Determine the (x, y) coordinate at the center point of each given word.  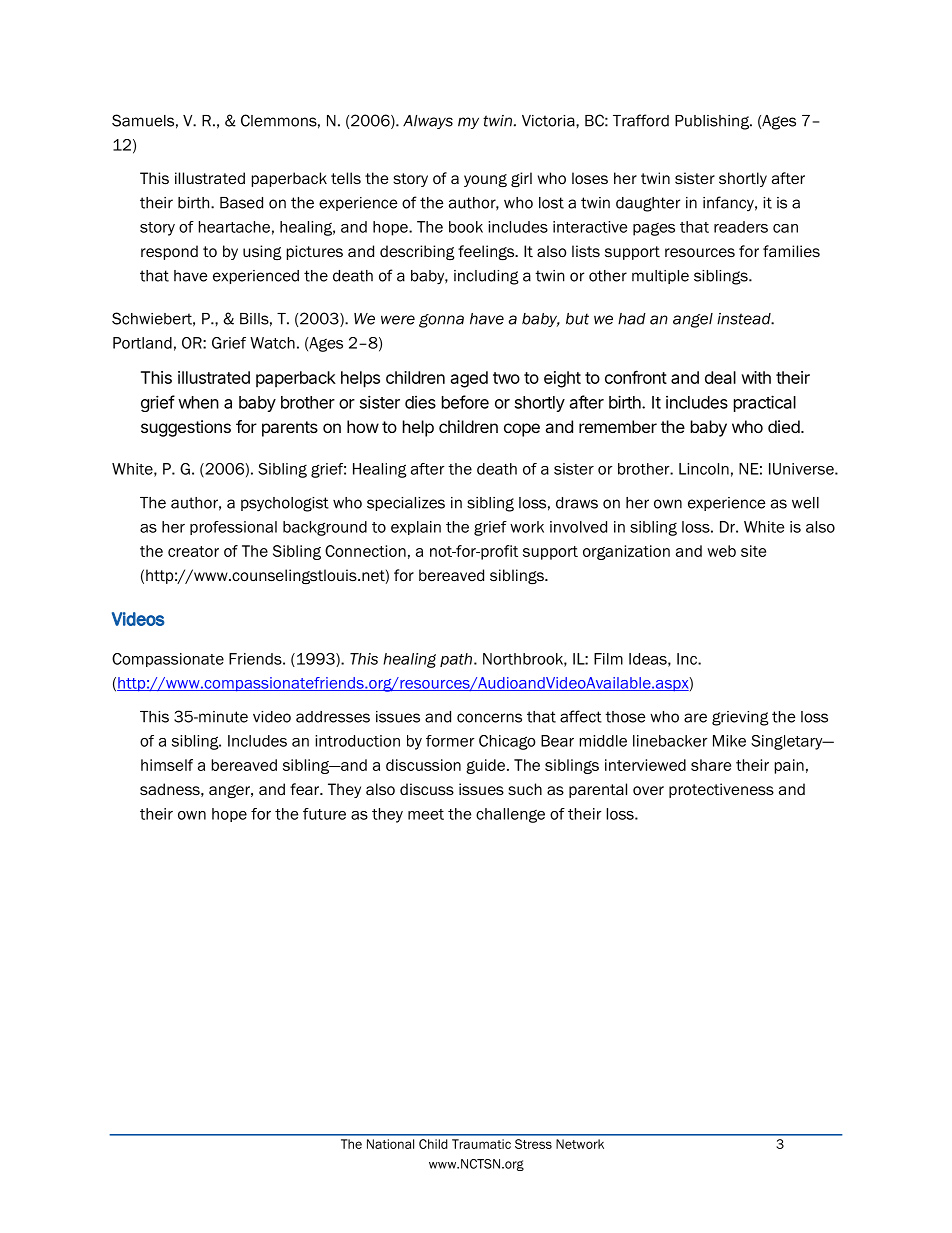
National (390, 1144)
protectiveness (721, 790)
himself (167, 765)
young (485, 180)
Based (241, 203)
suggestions (186, 428)
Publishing (713, 122)
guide (485, 766)
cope (522, 430)
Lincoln (704, 469)
